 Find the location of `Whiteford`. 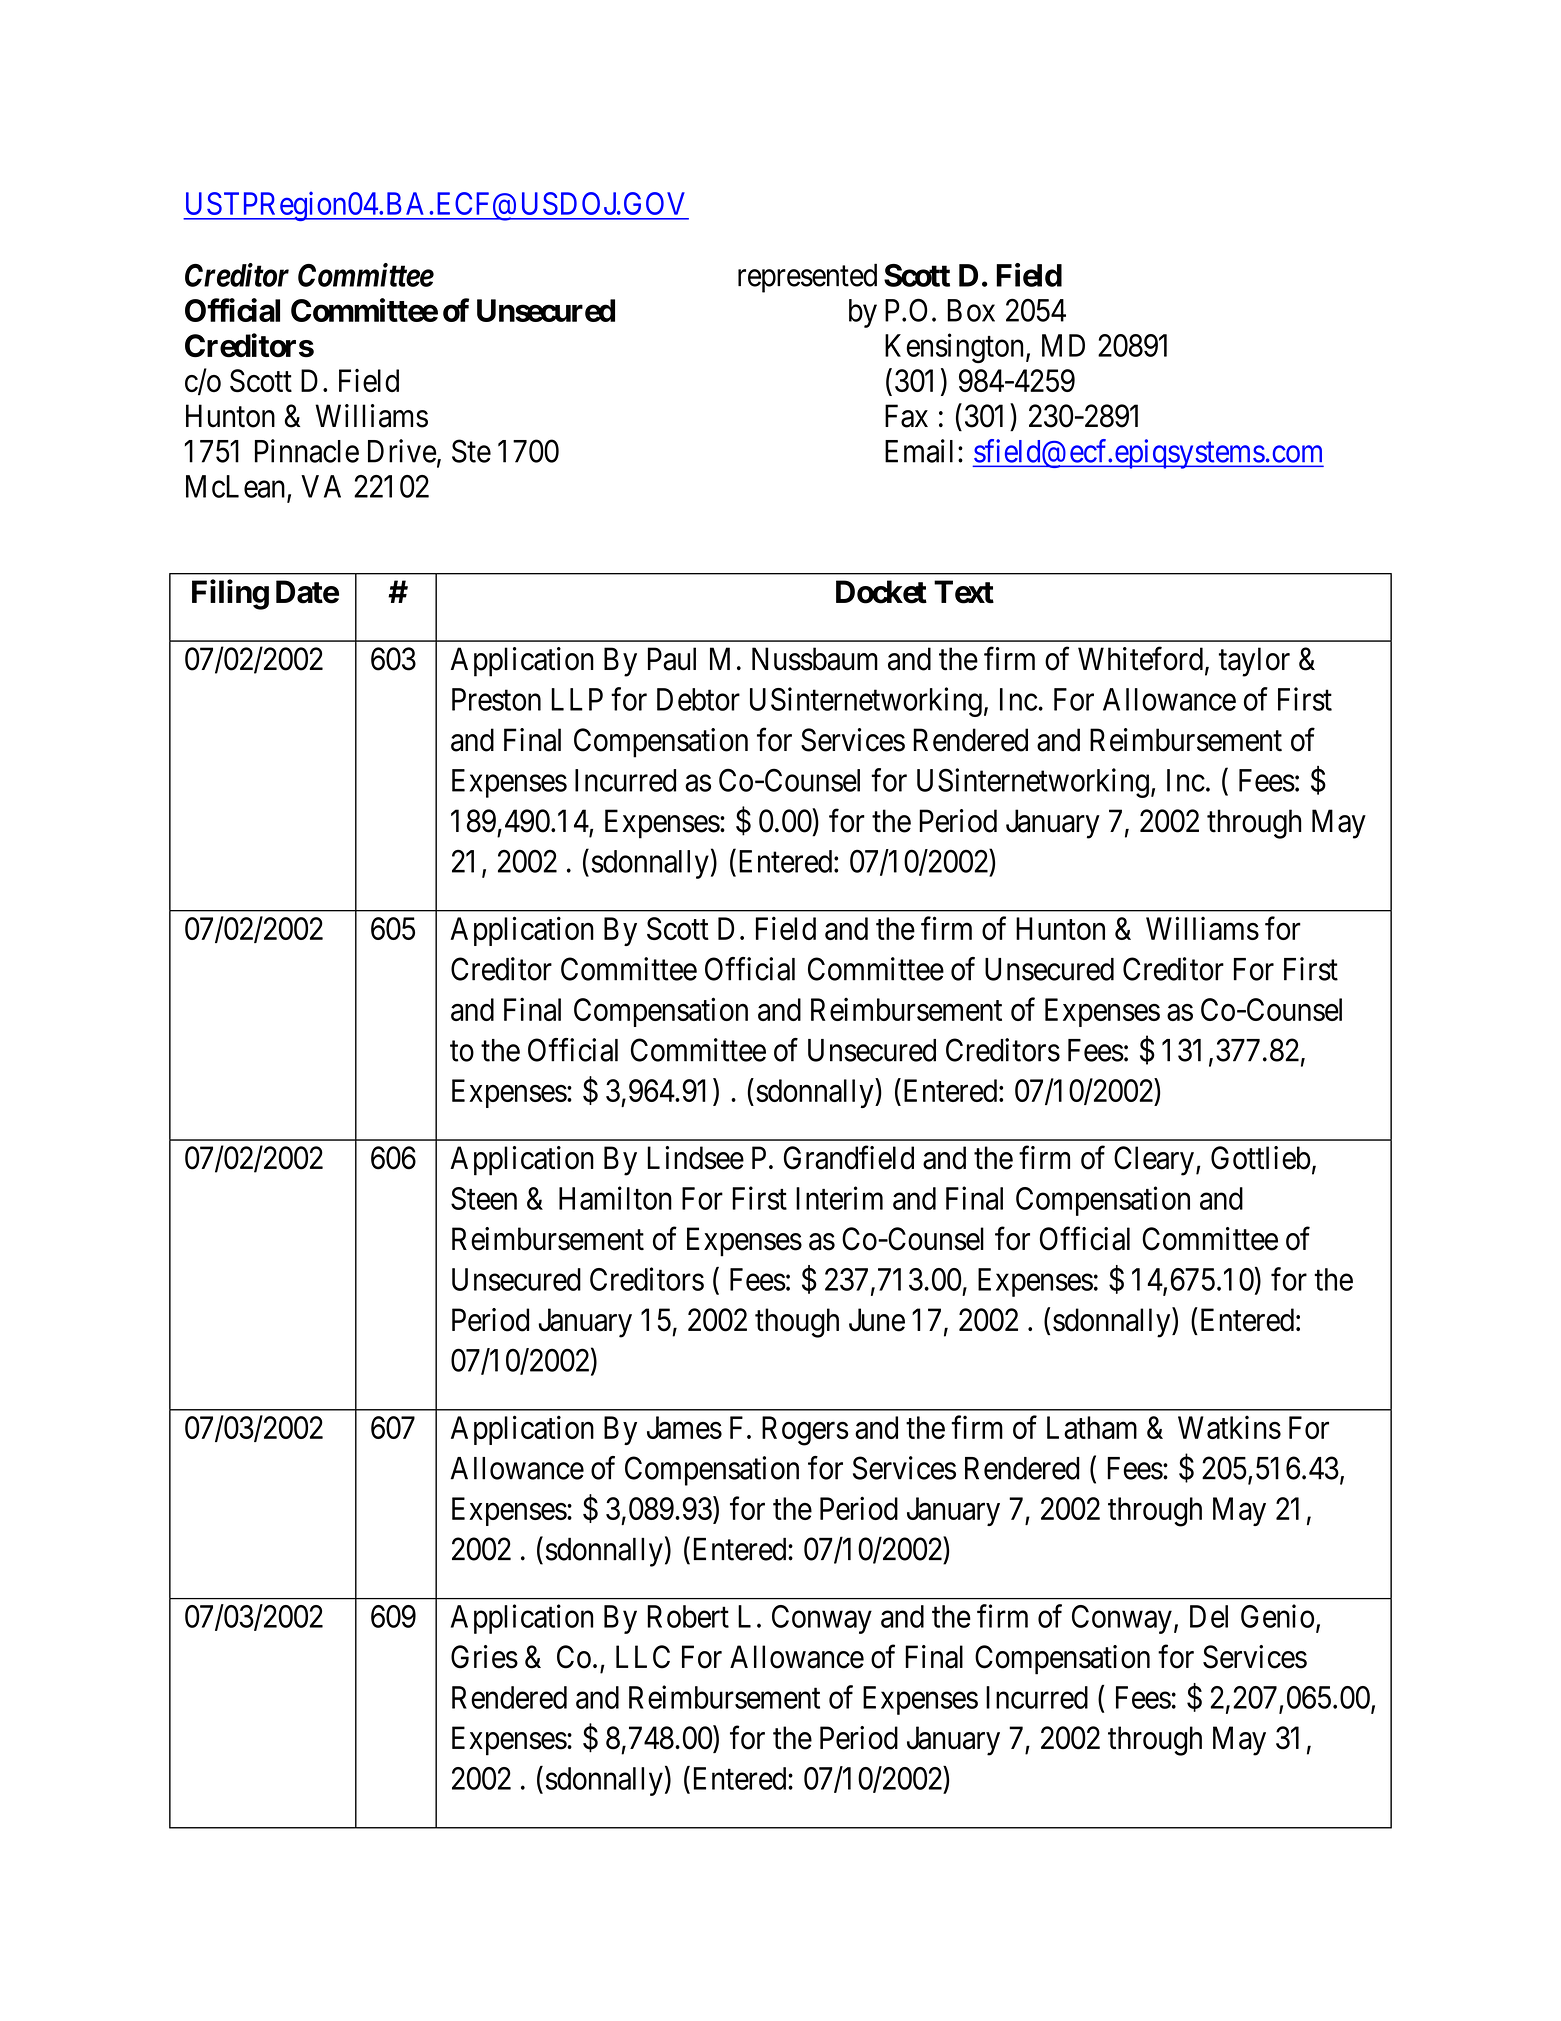

Whiteford is located at coordinates (1140, 659).
